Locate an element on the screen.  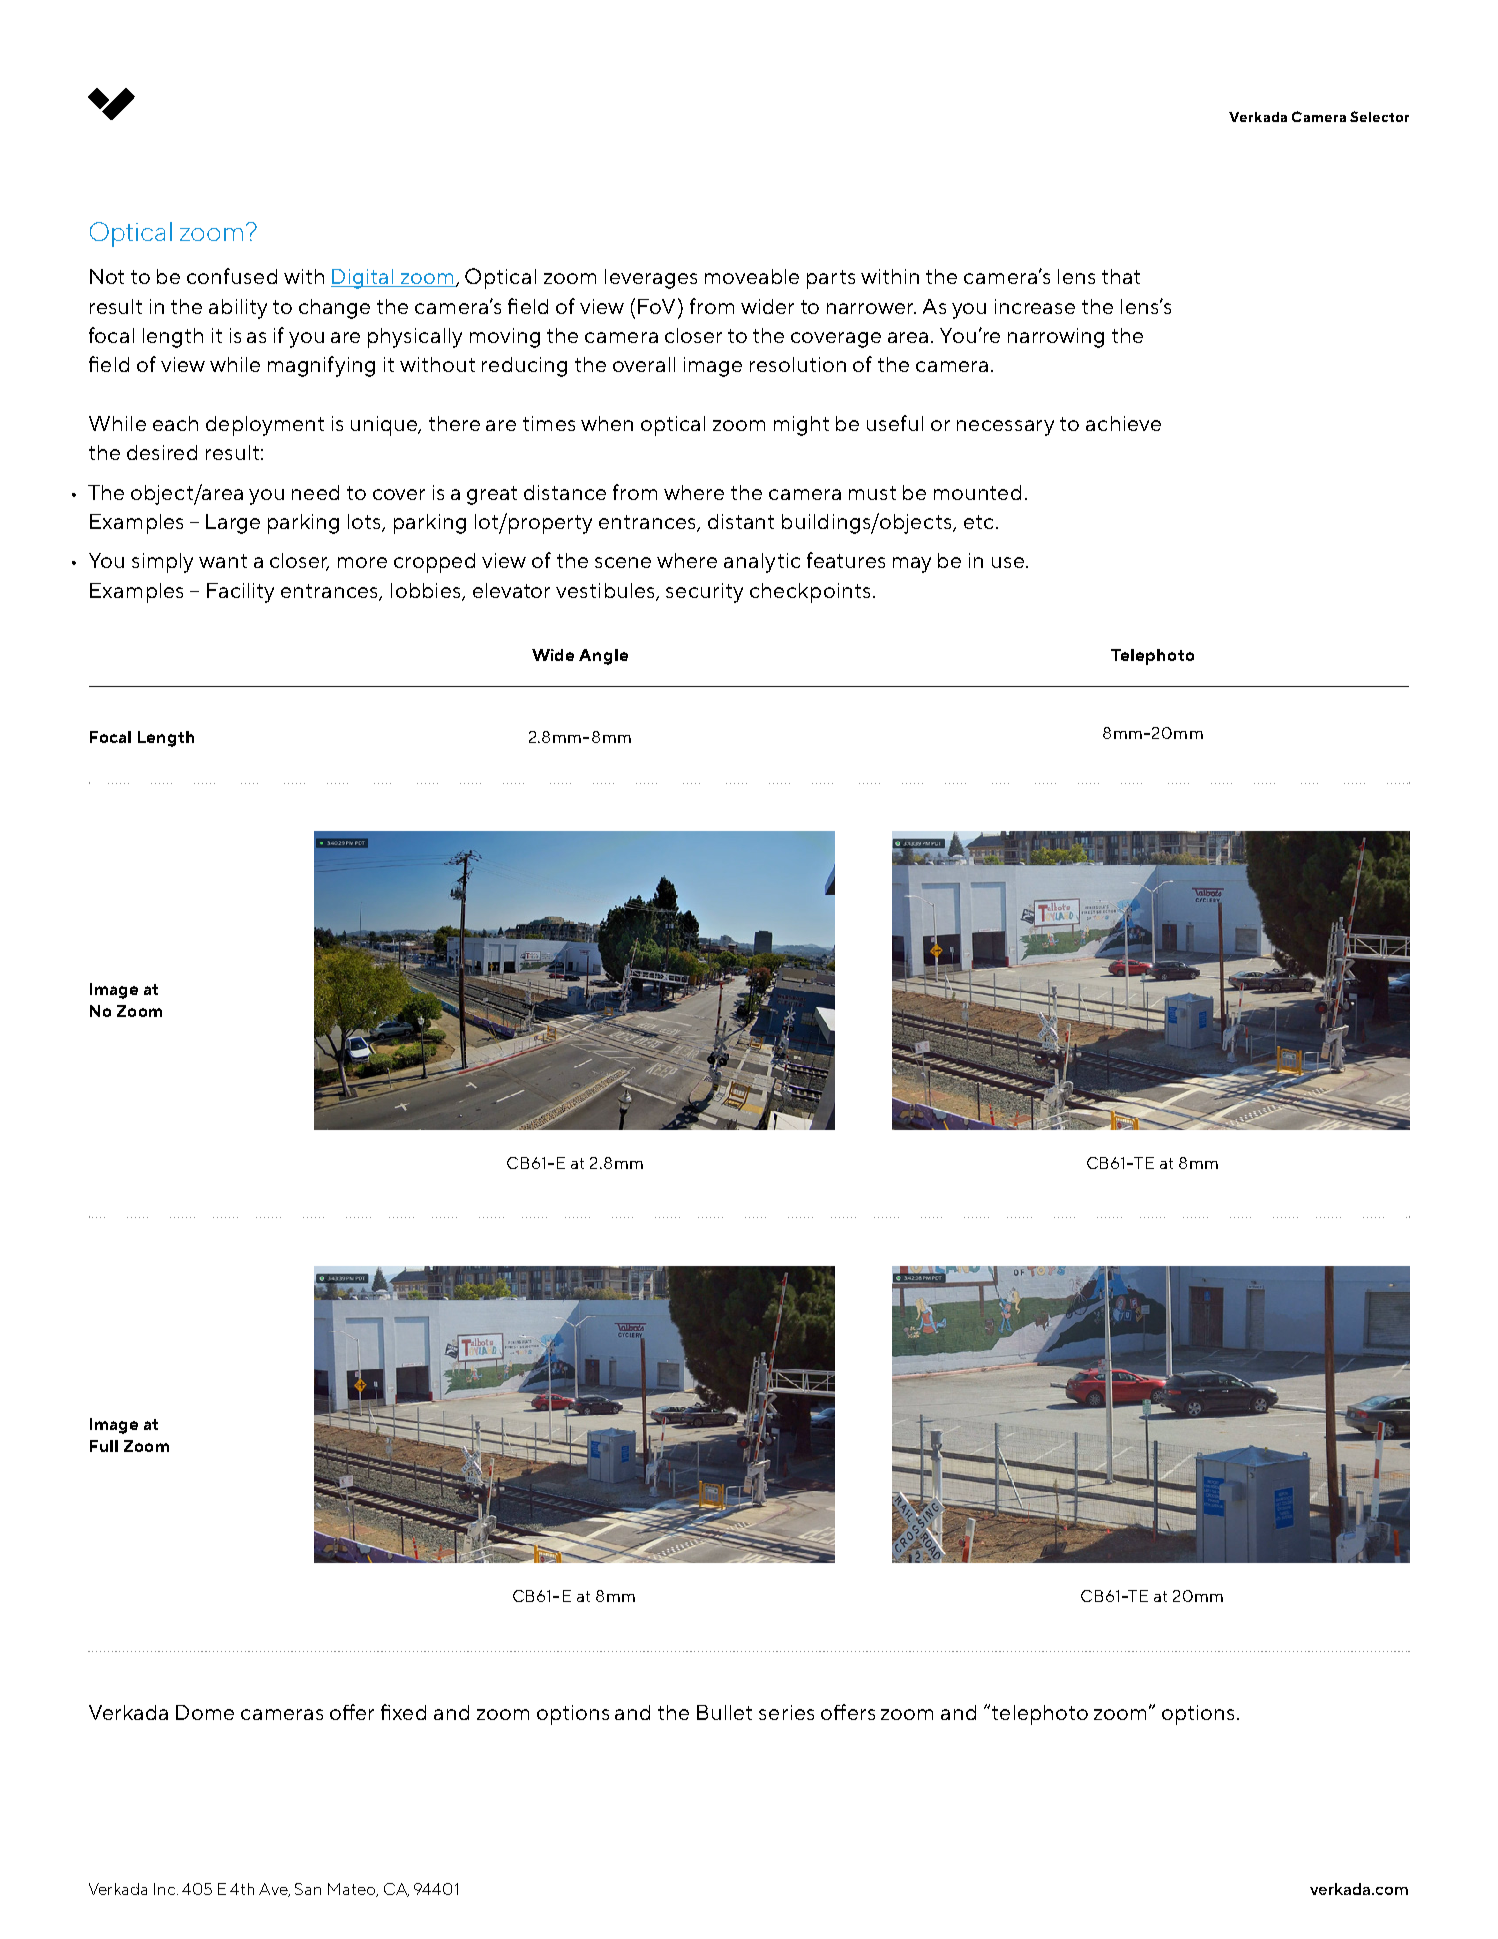
confused is located at coordinates (232, 276).
